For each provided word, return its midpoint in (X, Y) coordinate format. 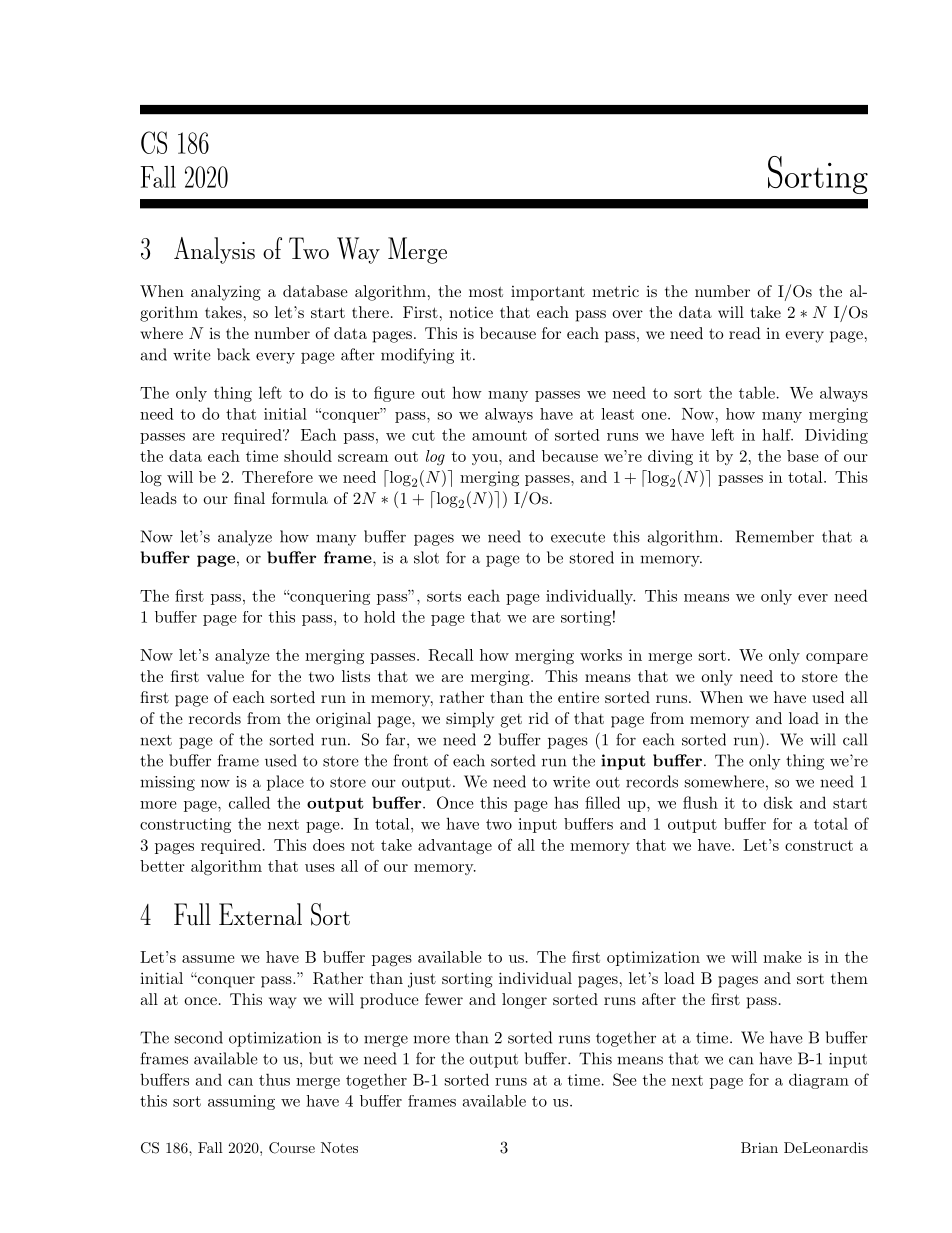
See (624, 1079)
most (486, 291)
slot (426, 557)
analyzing (226, 293)
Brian (759, 1147)
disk (778, 802)
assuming (241, 1102)
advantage (455, 847)
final (249, 498)
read (745, 333)
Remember (775, 536)
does (329, 845)
